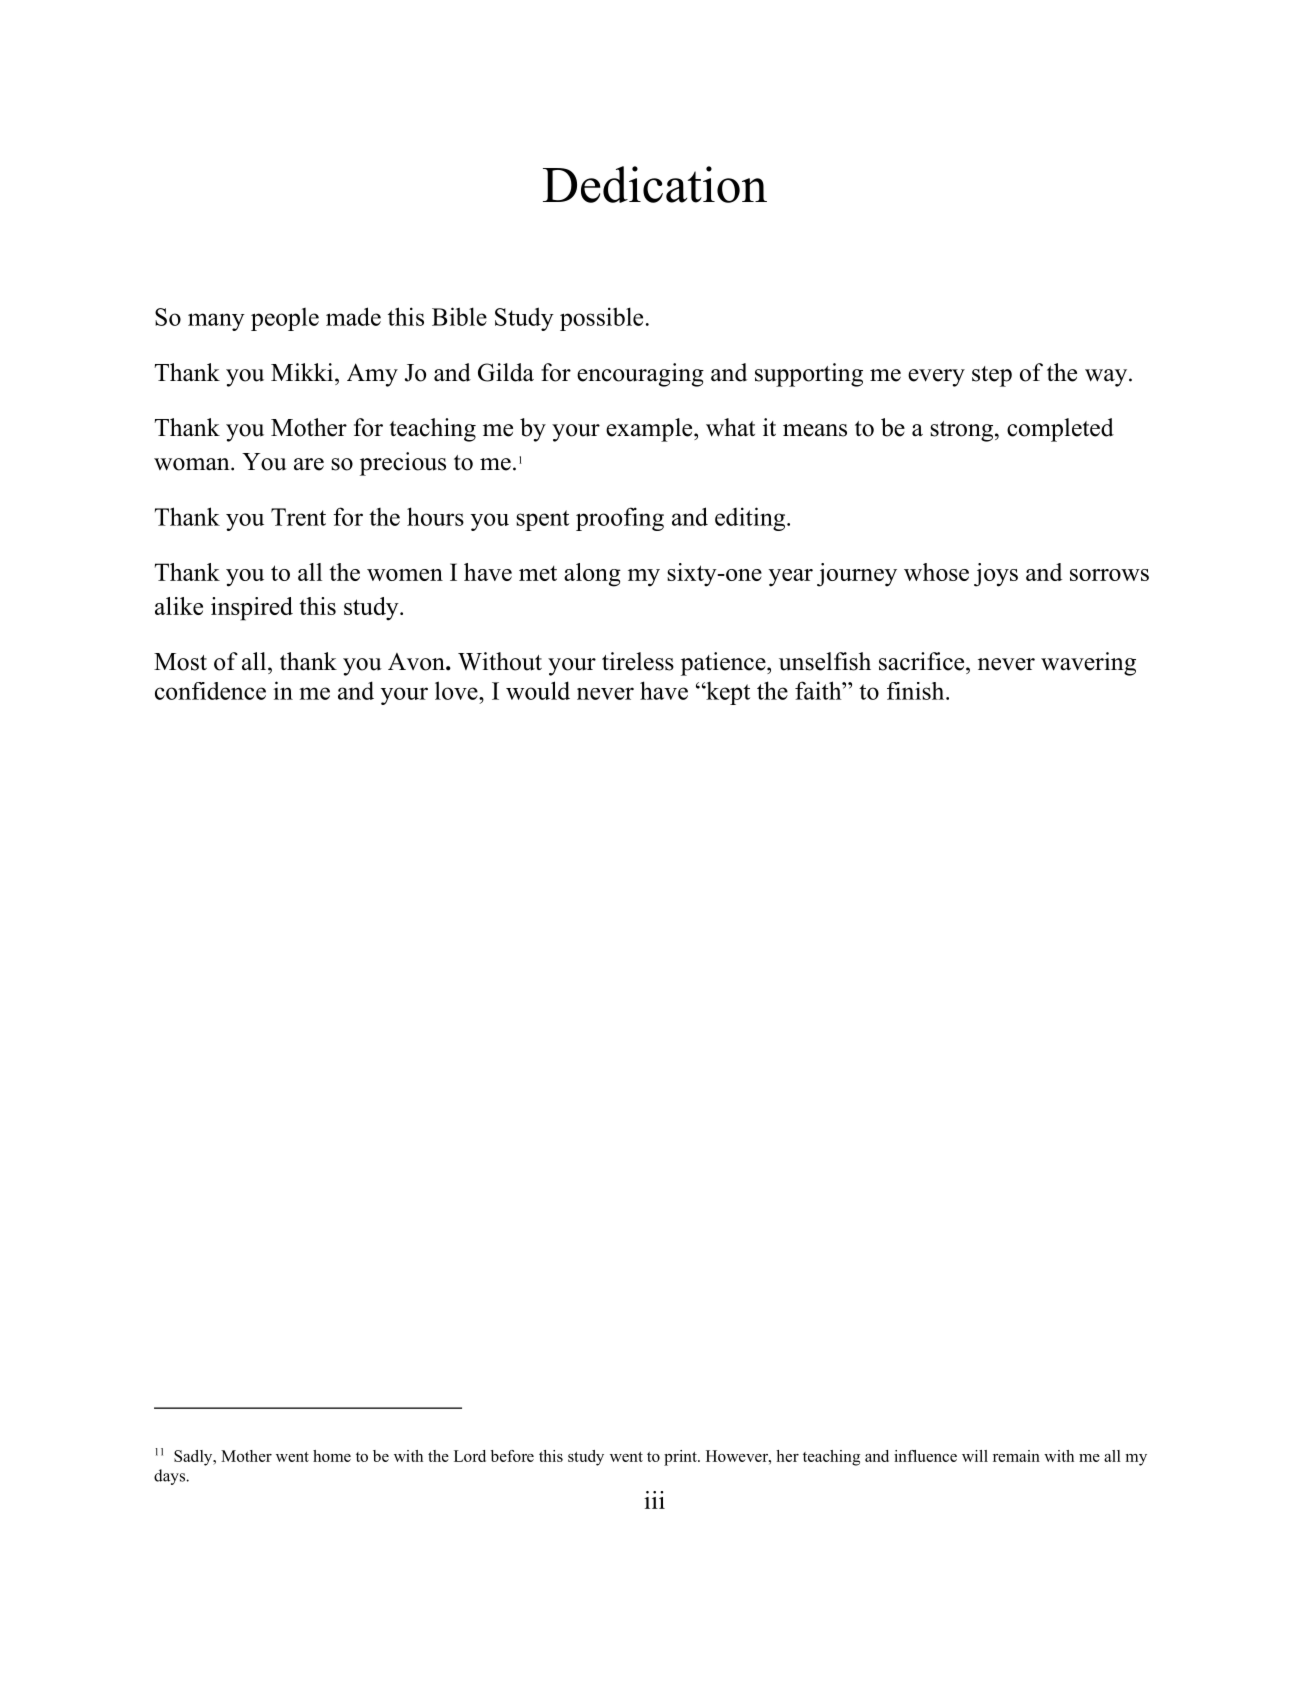 The image size is (1309, 1694). What do you see at coordinates (332, 1456) in the page?
I see `home` at bounding box center [332, 1456].
